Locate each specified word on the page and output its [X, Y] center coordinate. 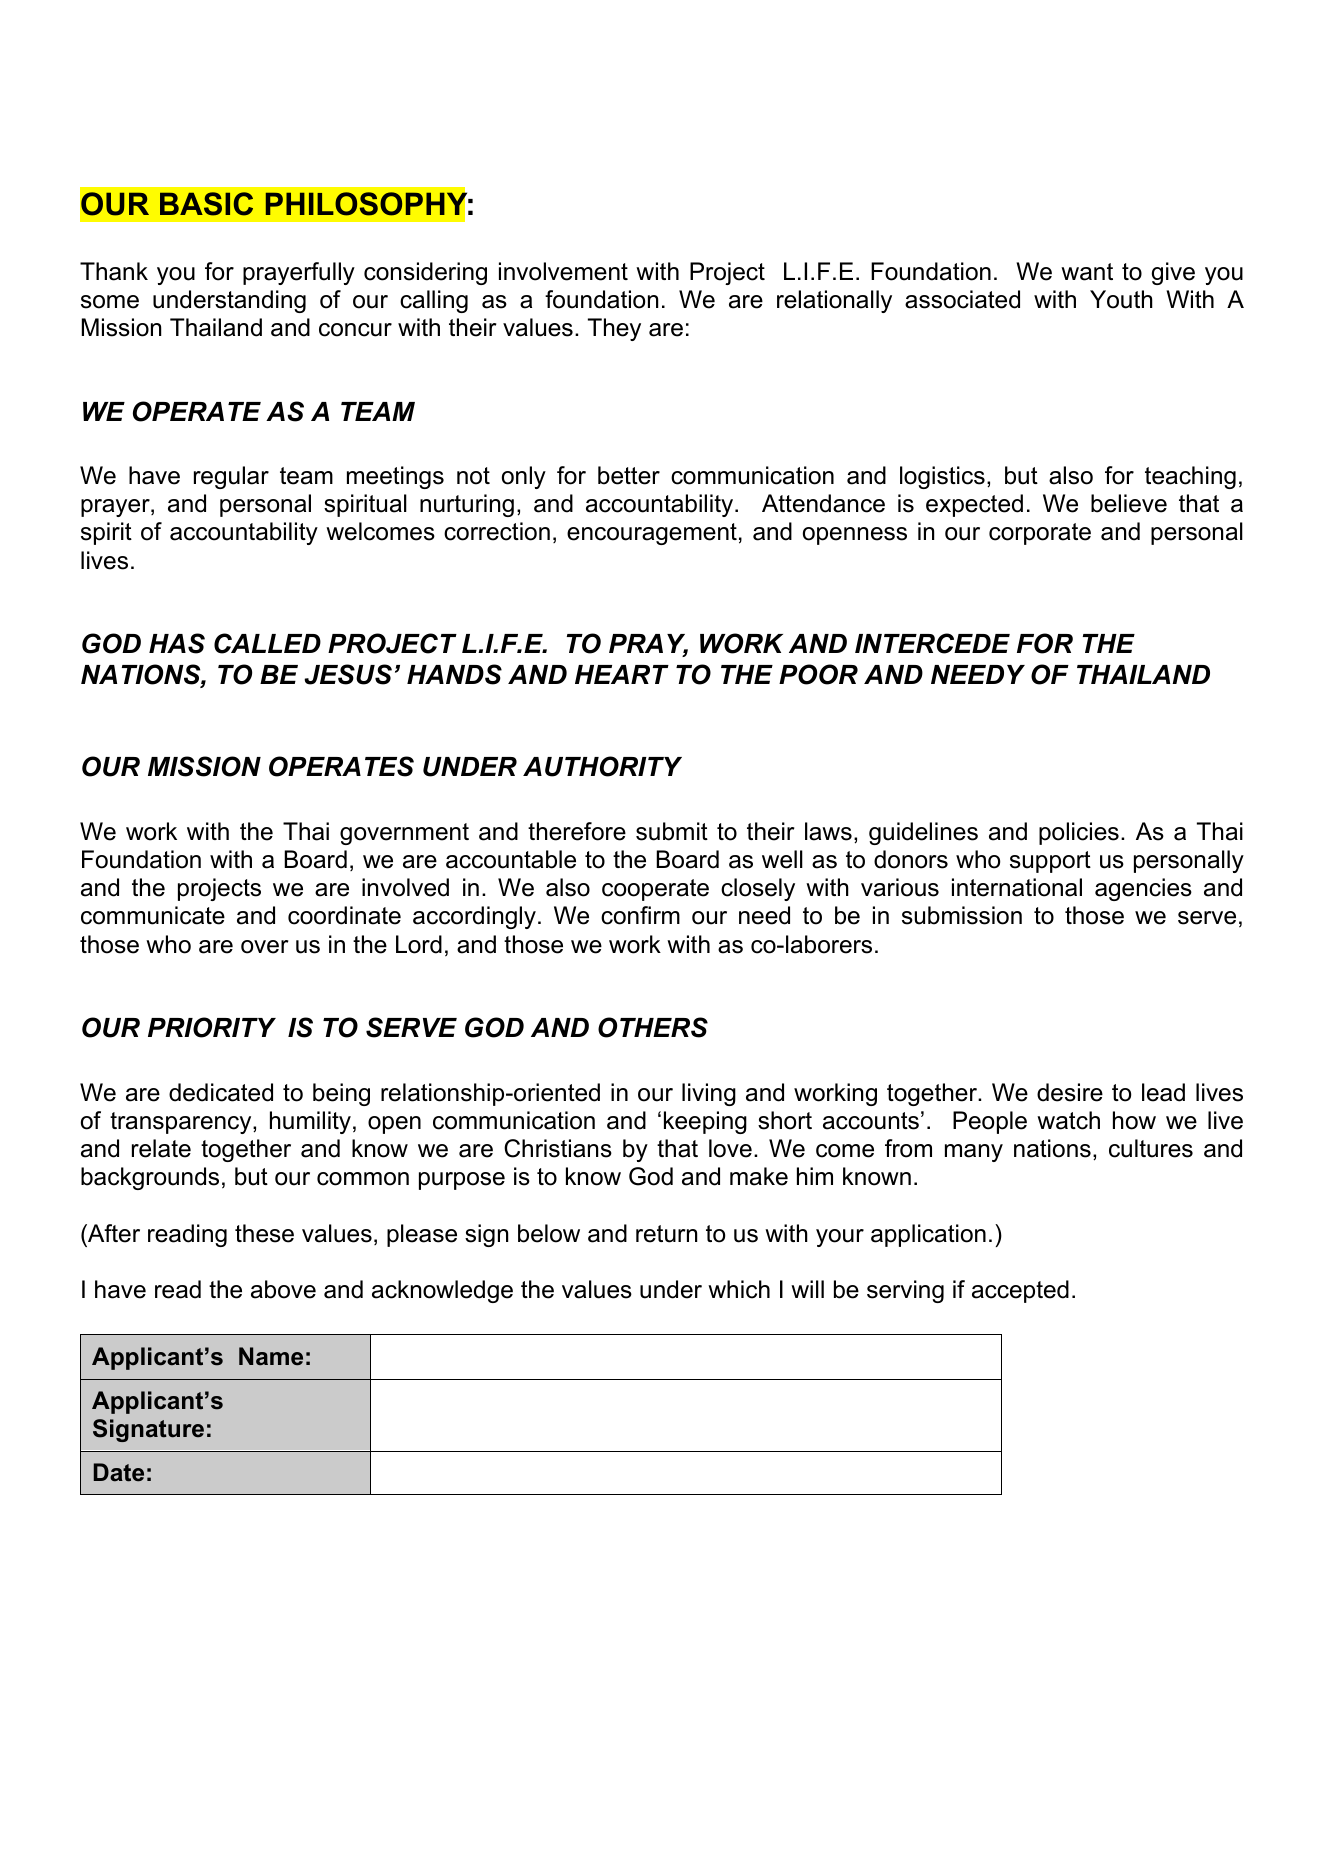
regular [231, 477]
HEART [622, 674]
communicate [153, 915]
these [264, 1233]
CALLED [267, 643]
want [1087, 272]
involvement [563, 271]
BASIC [206, 204]
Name [271, 1356]
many [974, 1153]
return [666, 1234]
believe [1129, 503]
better [629, 475]
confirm [640, 915]
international [1017, 887]
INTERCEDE [932, 643]
